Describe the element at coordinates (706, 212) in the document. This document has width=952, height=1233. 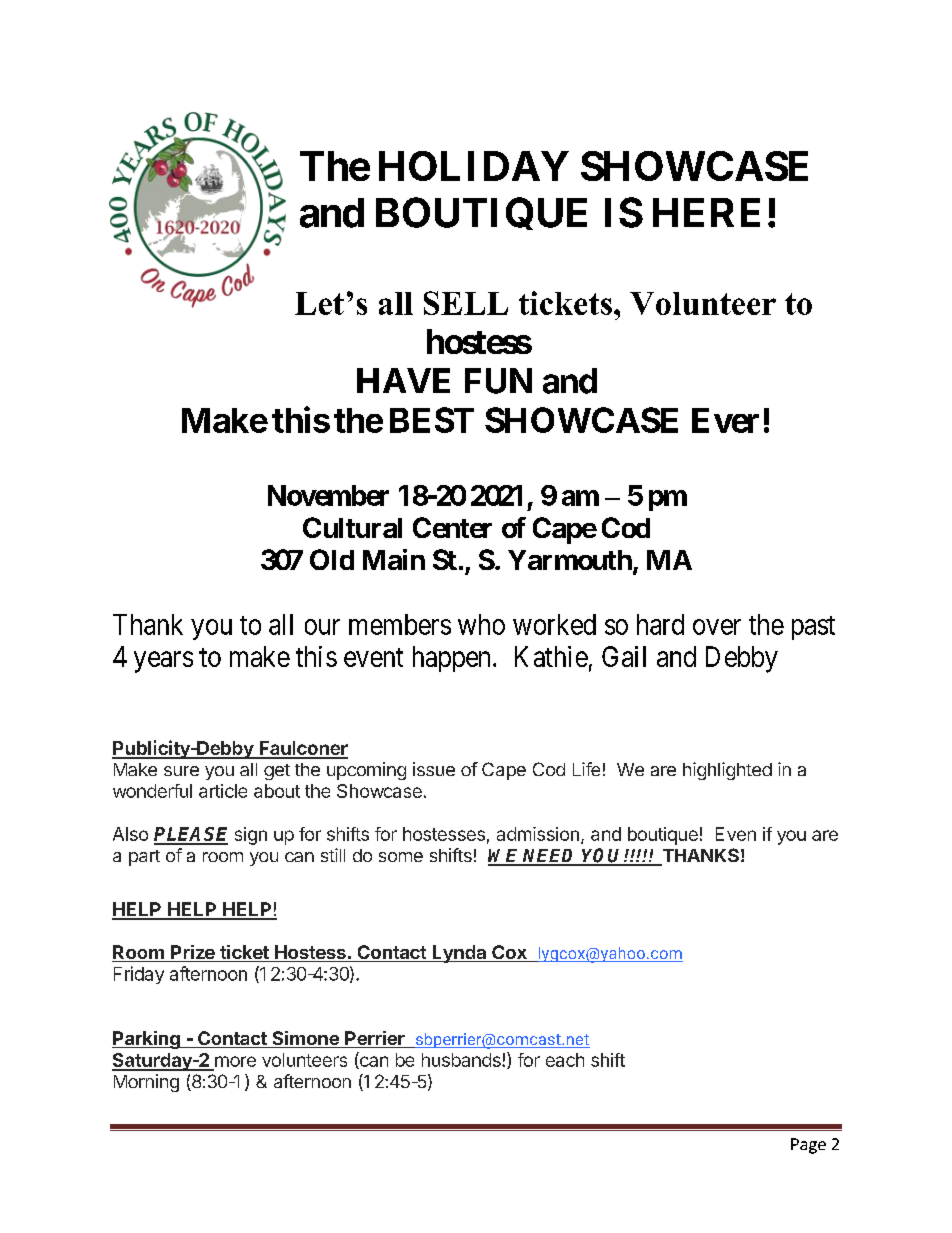
I see `HERE` at that location.
